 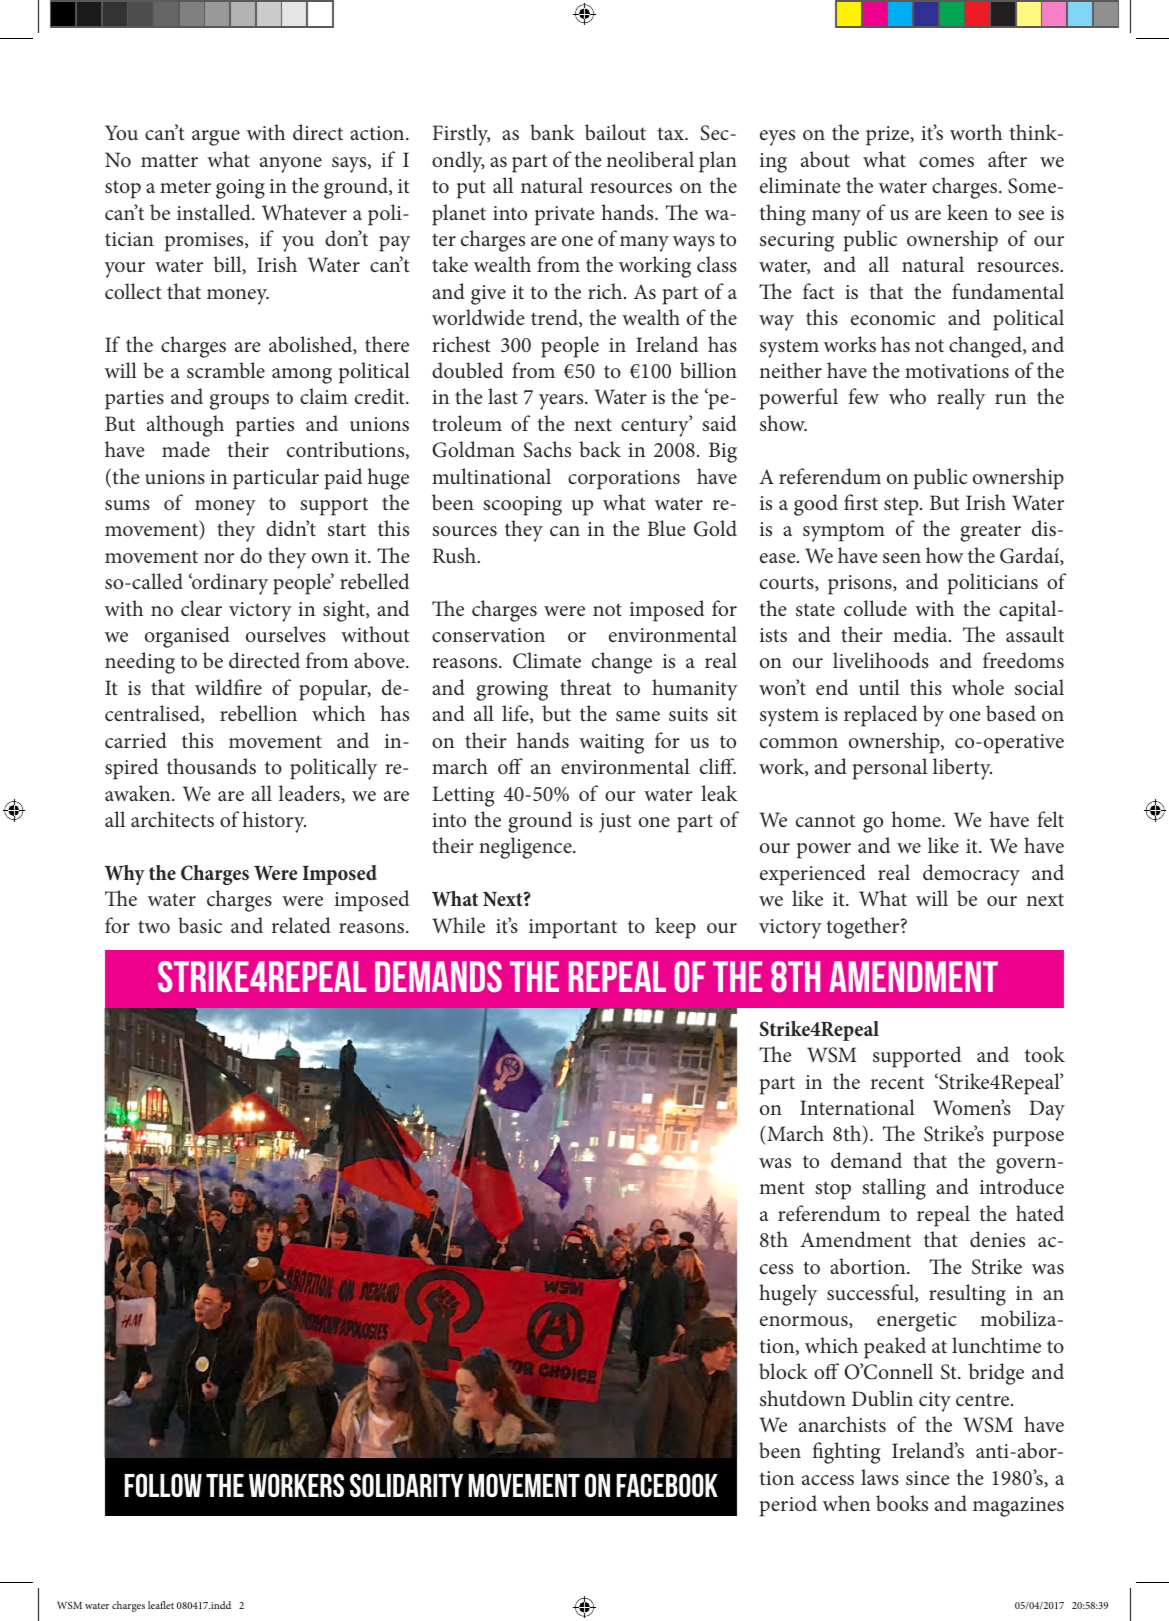 I want to click on FACEBOOK, so click(x=667, y=1485).
